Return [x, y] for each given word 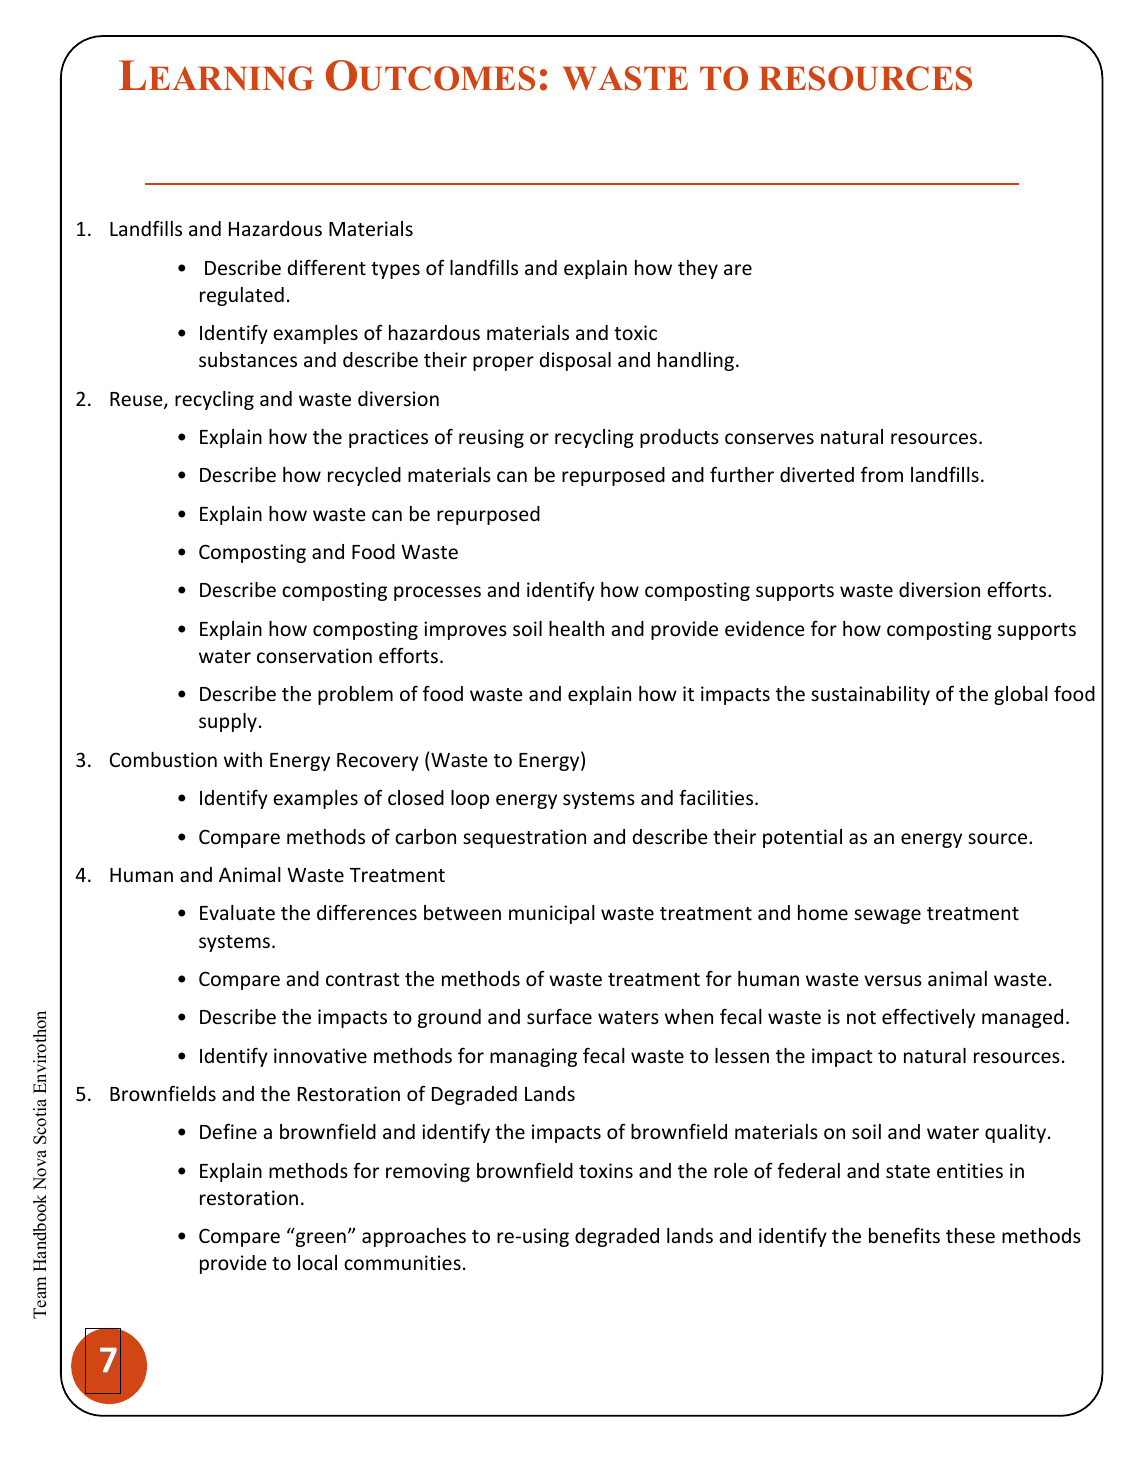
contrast [363, 979]
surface [559, 1016]
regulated [242, 296]
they [698, 269]
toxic [635, 332]
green [321, 1239]
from [882, 474]
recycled [364, 476]
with [243, 759]
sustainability [870, 695]
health [576, 628]
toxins [606, 1170]
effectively [928, 1018]
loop [470, 799]
